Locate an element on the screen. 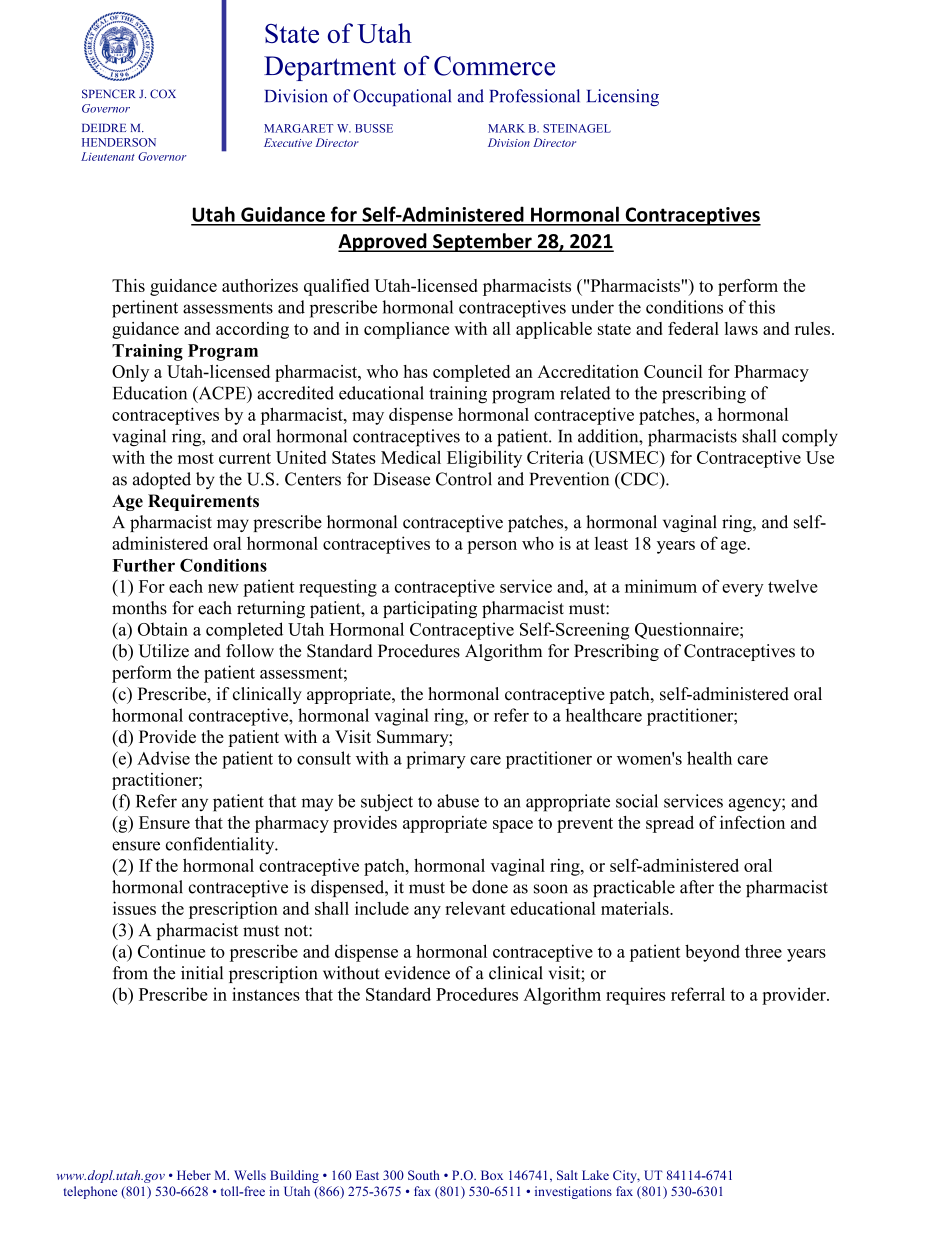 Image resolution: width=952 pixels, height=1233 pixels. Occupational is located at coordinates (402, 97).
